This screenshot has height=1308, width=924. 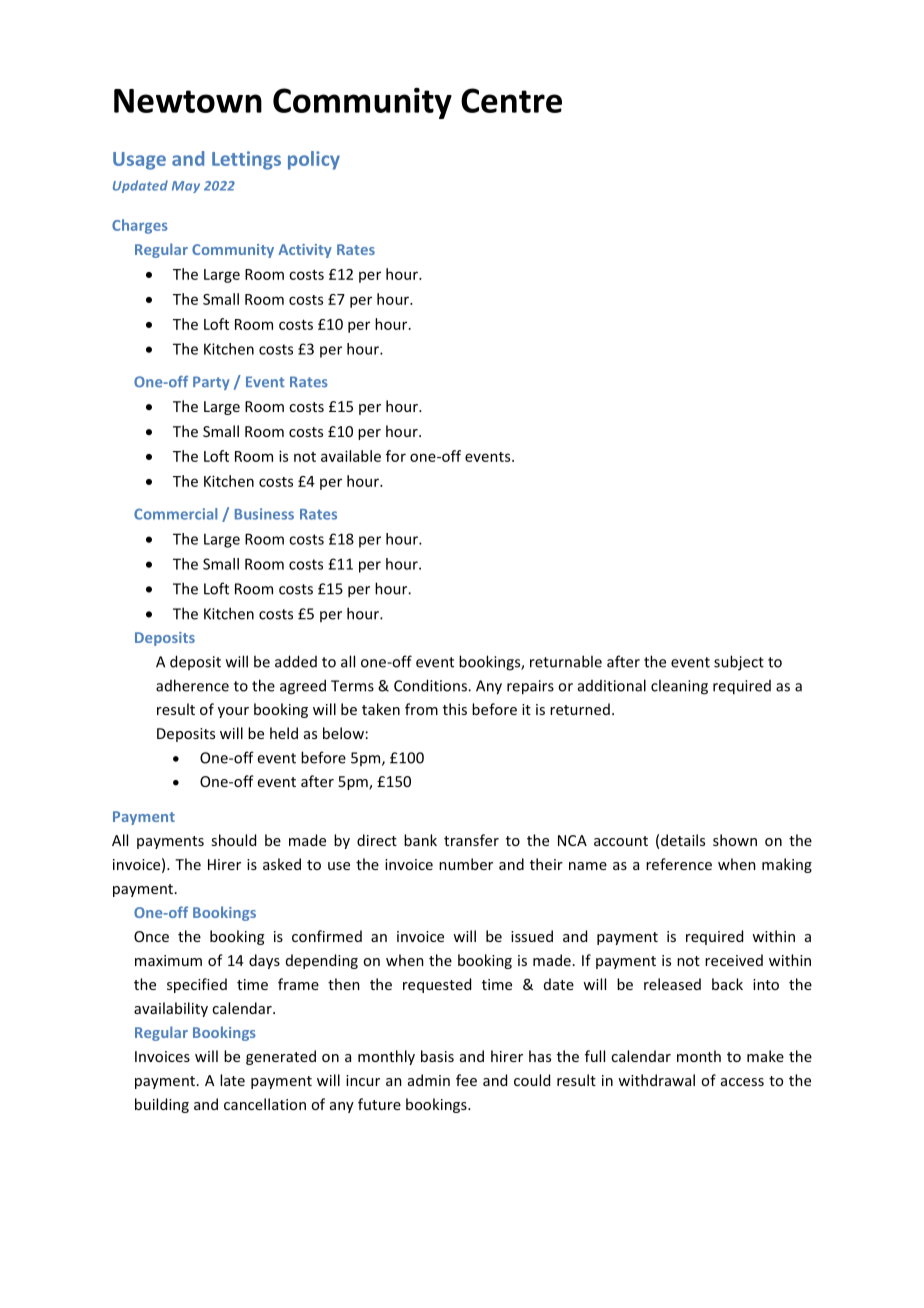 What do you see at coordinates (211, 383) in the screenshot?
I see `Party` at bounding box center [211, 383].
